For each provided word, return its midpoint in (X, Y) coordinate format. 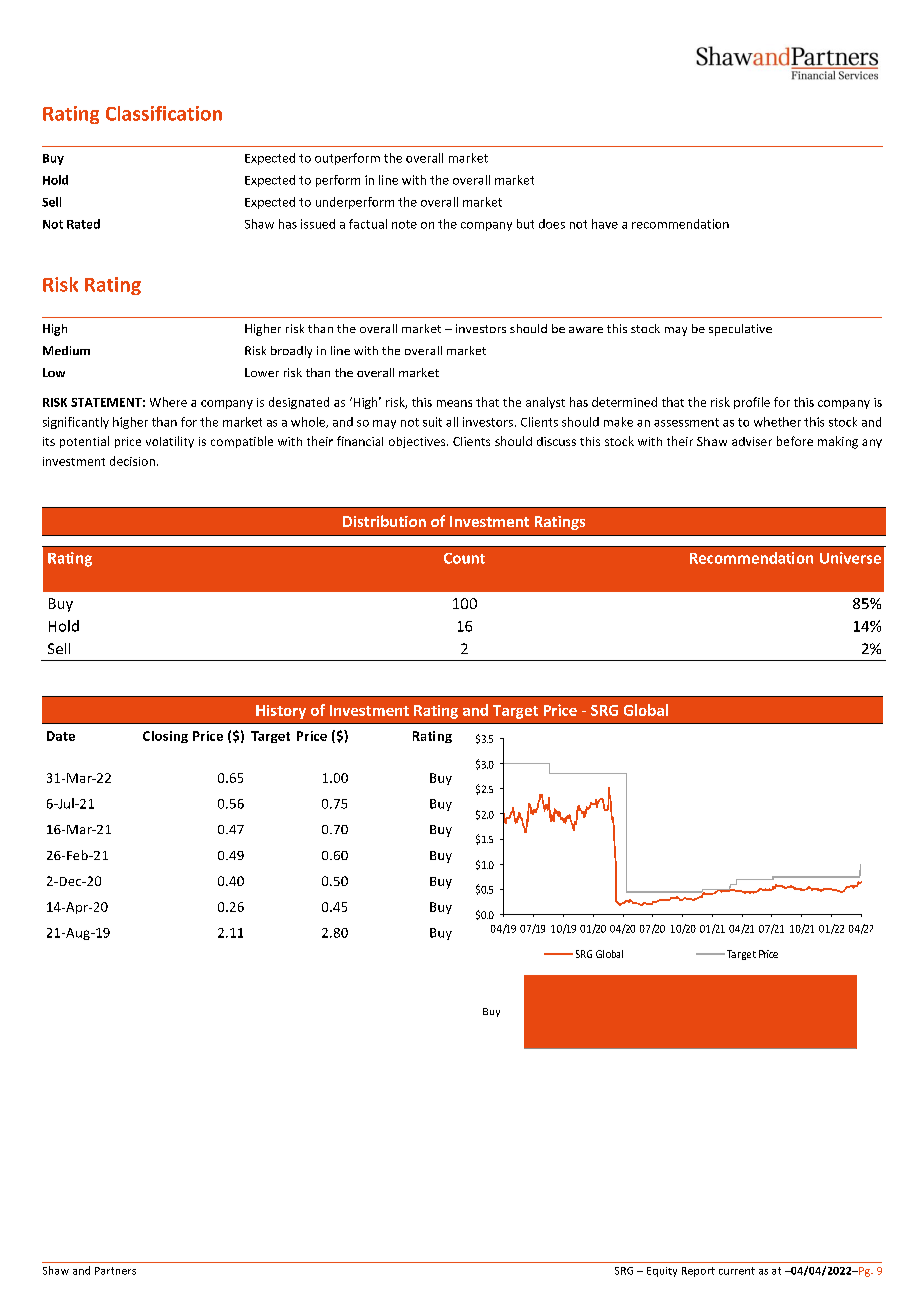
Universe (850, 558)
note (404, 224)
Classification (164, 113)
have (605, 224)
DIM (491, 758)
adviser (752, 441)
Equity (662, 1272)
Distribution (384, 521)
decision (132, 461)
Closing (165, 737)
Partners (115, 1271)
